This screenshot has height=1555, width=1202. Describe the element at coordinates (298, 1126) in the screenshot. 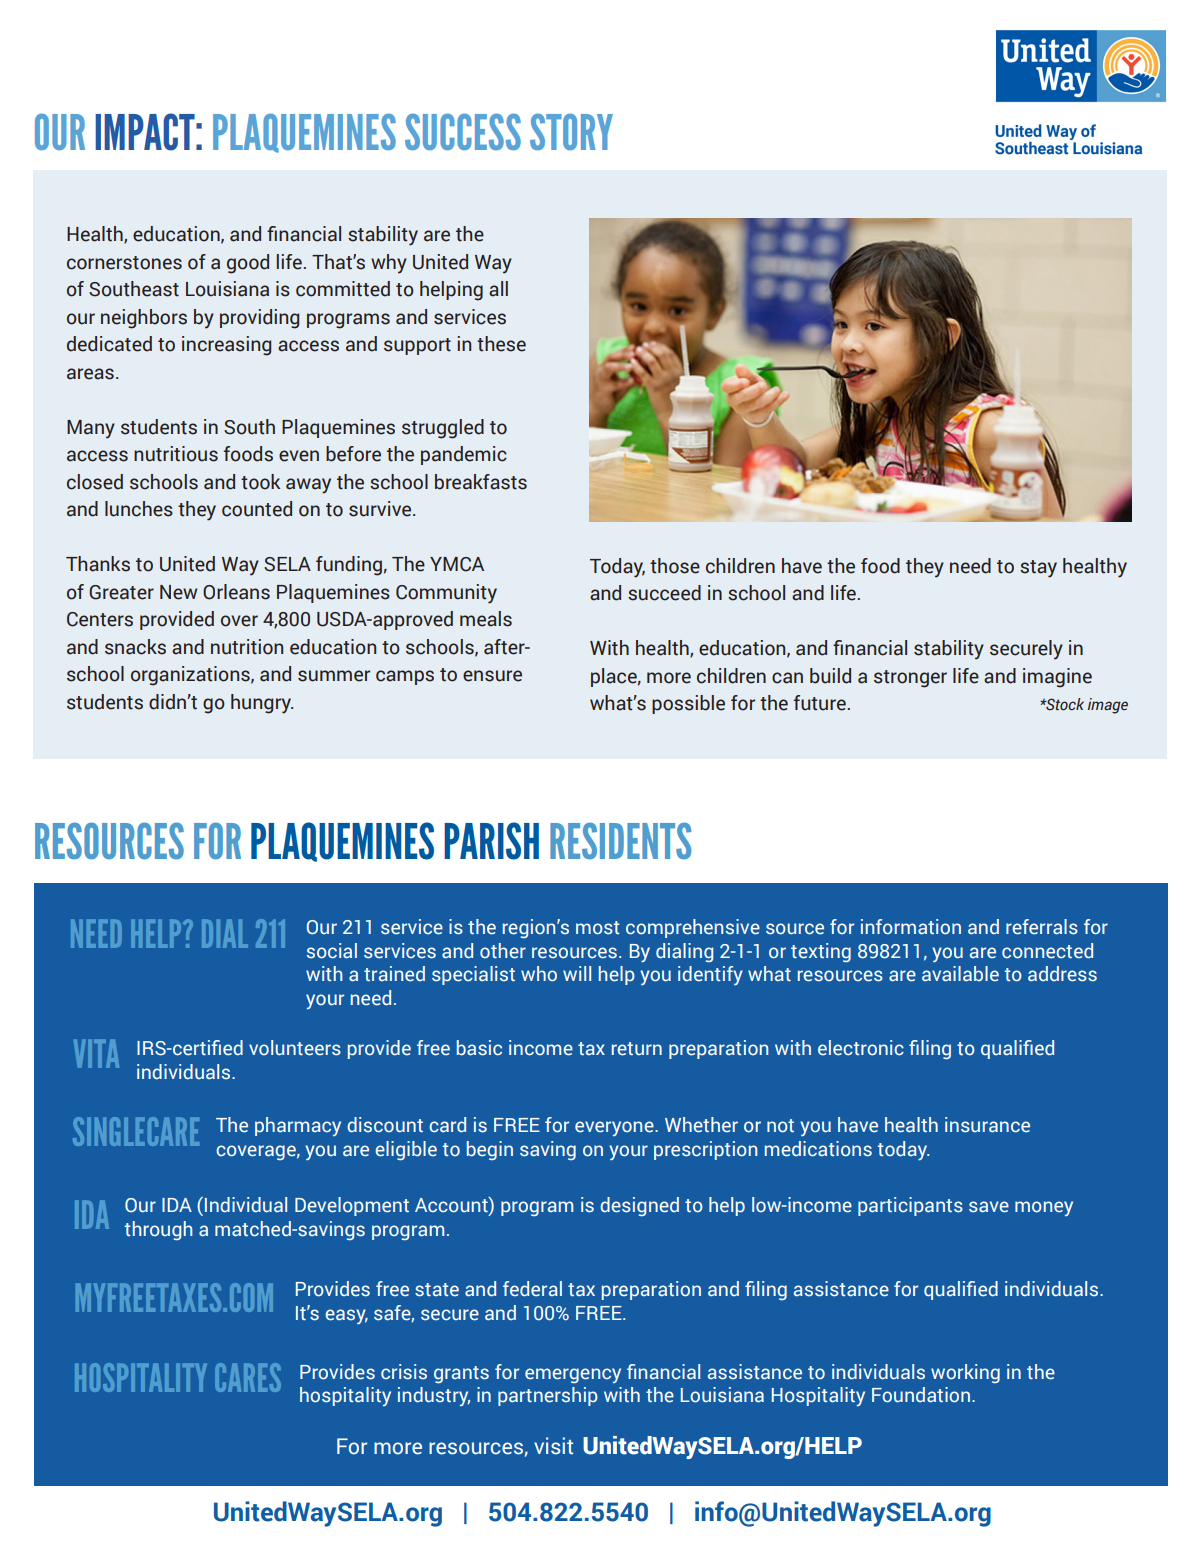

I see `pharmacy` at that location.
